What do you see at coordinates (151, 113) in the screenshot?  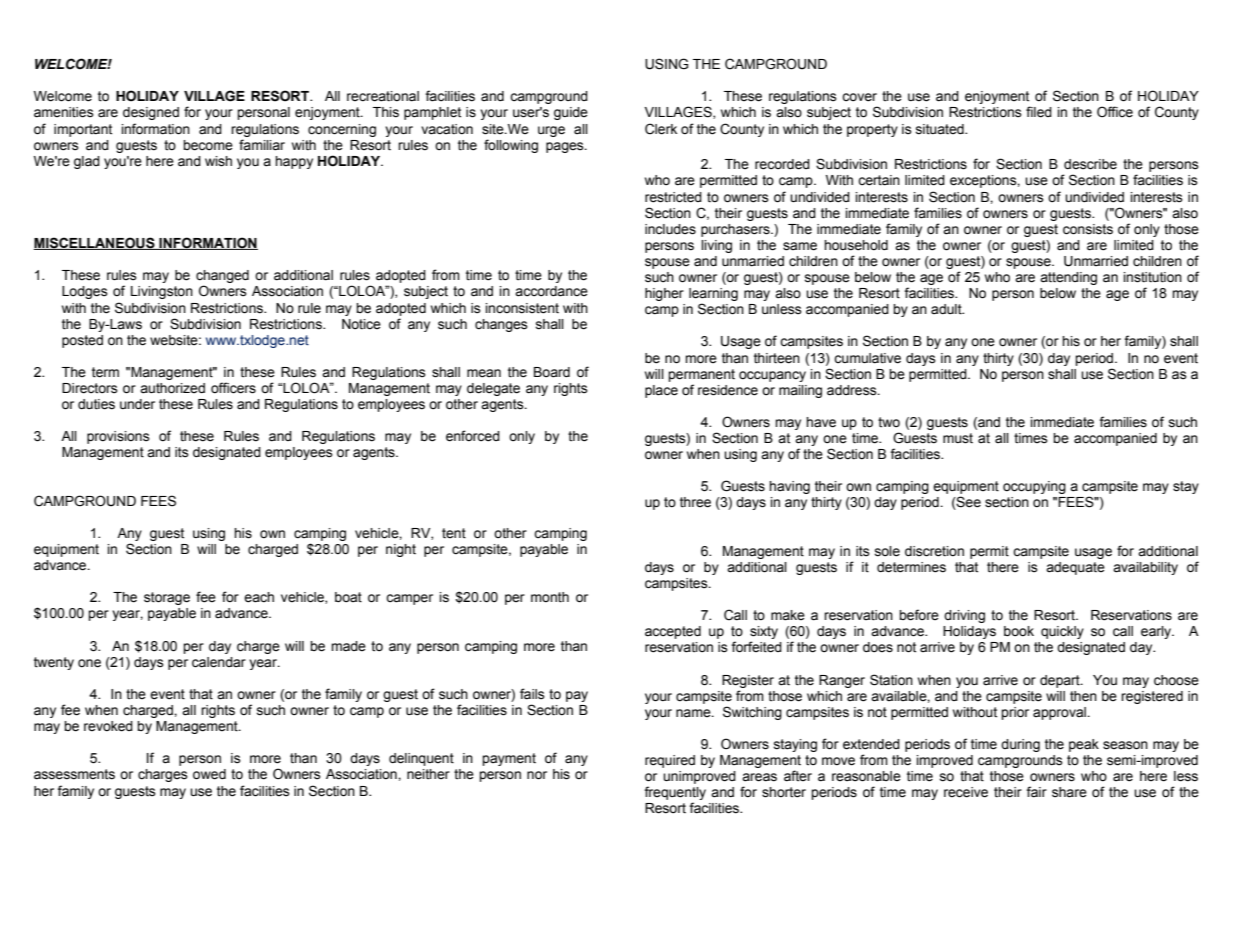 I see `designed` at bounding box center [151, 113].
